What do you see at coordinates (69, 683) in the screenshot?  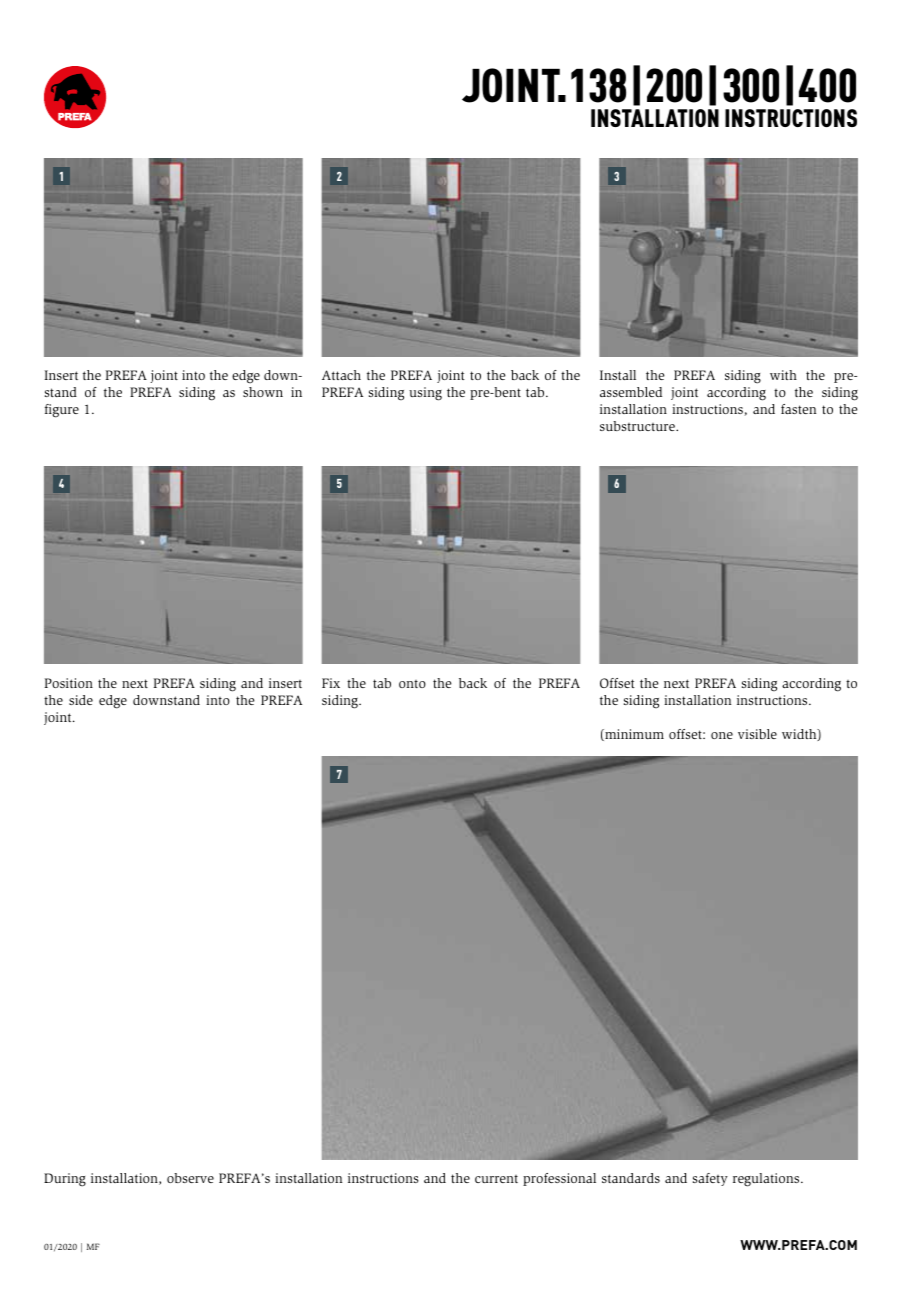 I see `Position` at bounding box center [69, 683].
